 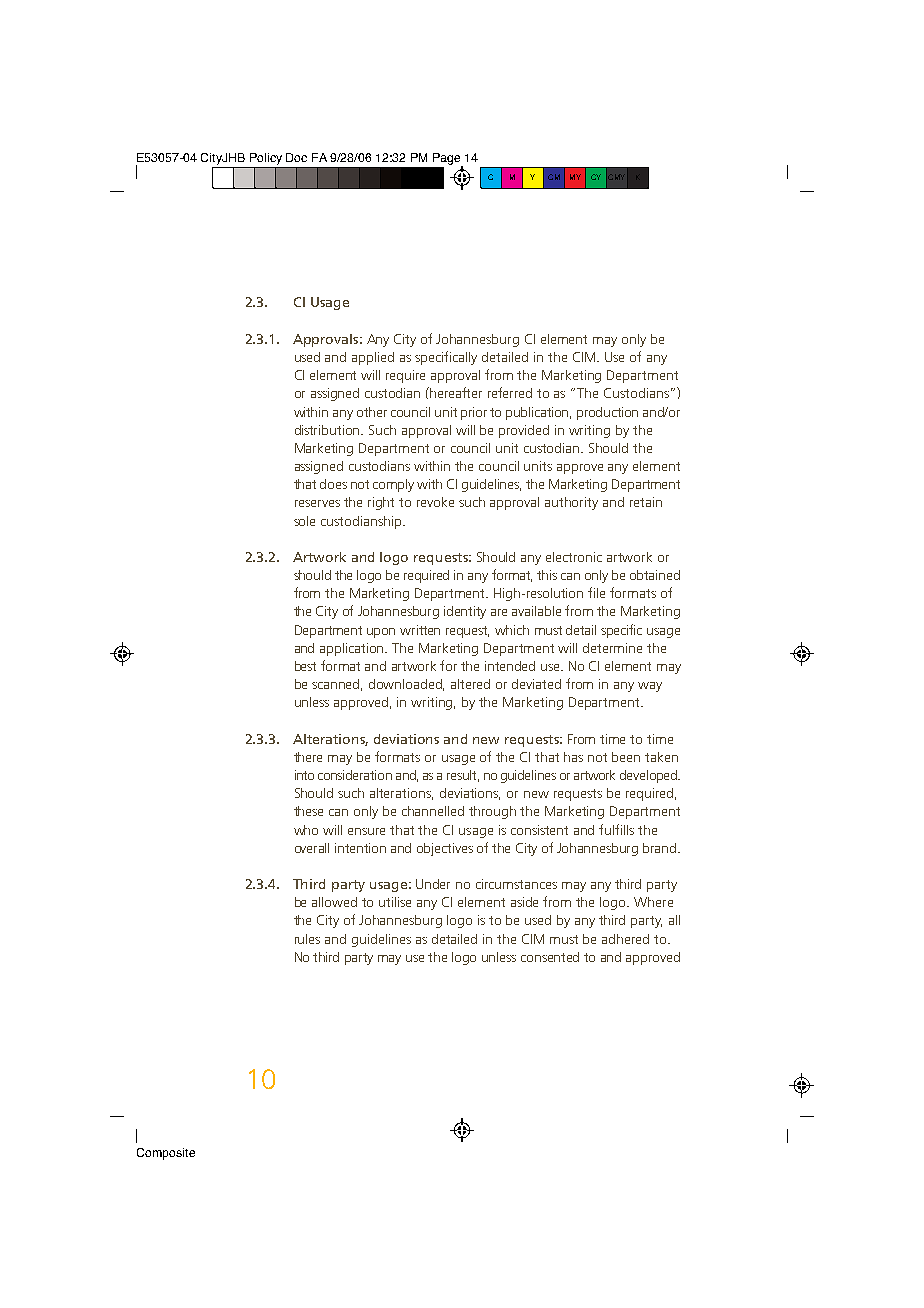 I want to click on who, so click(x=306, y=830).
